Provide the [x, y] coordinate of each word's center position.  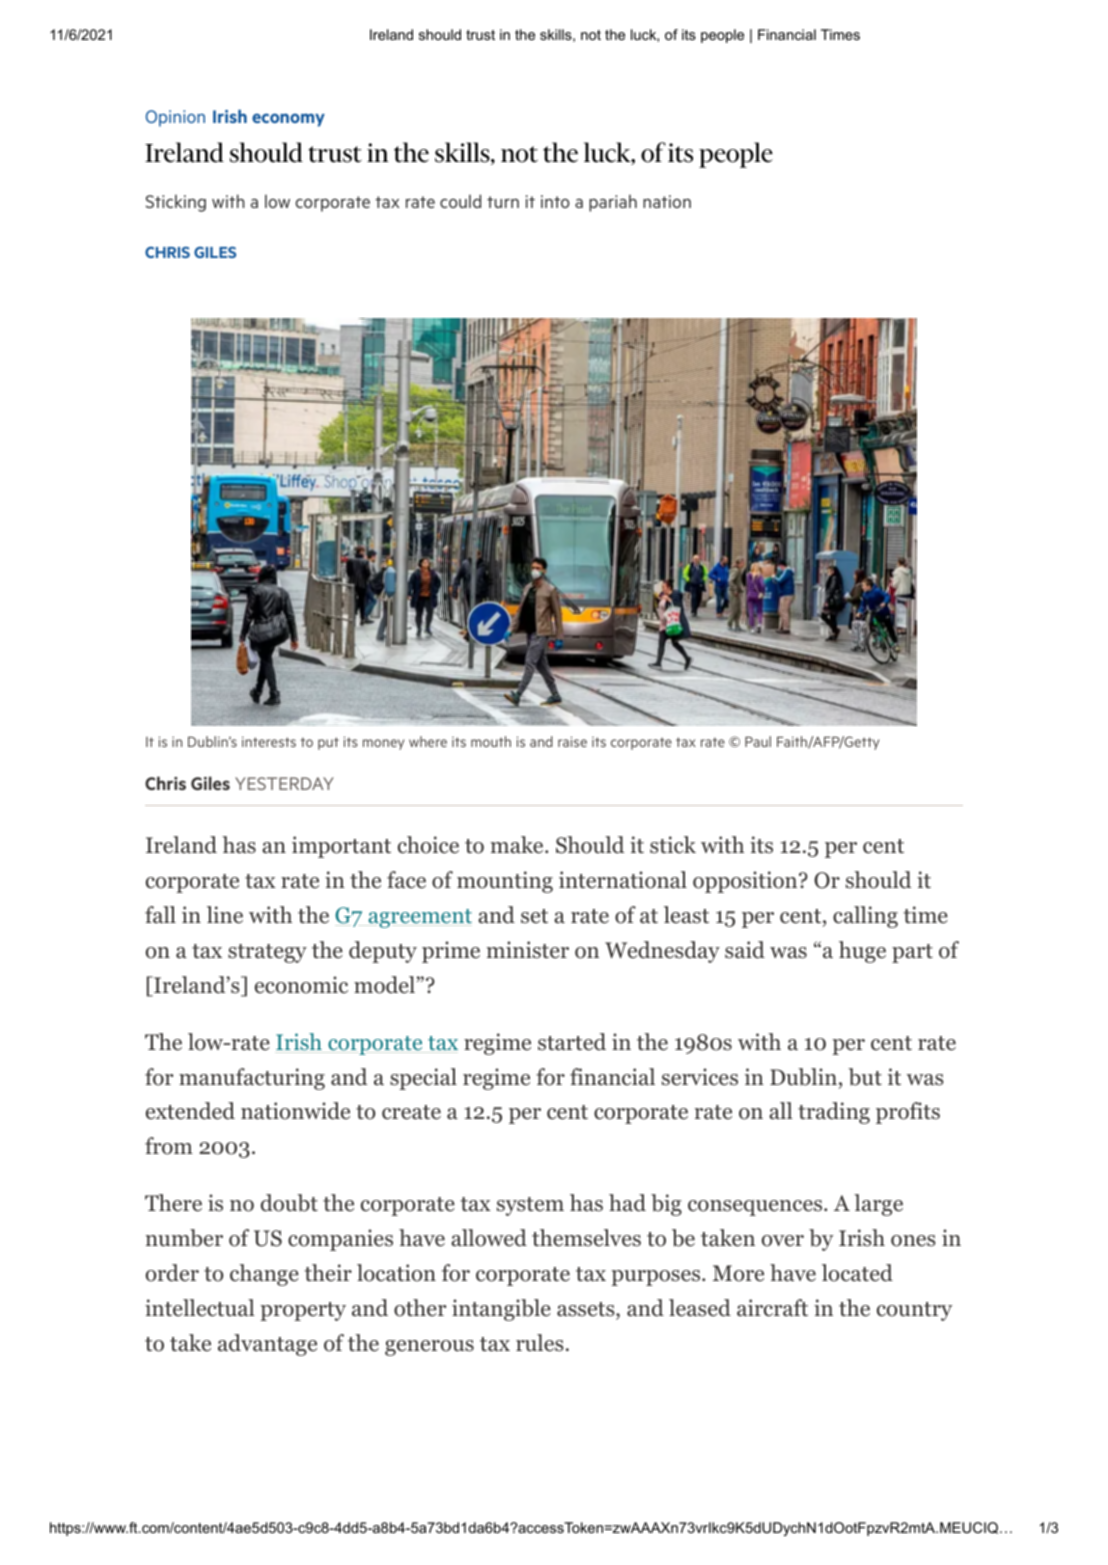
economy [288, 120]
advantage [267, 1345]
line [225, 915]
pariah [613, 203]
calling [865, 917]
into [555, 201]
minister [527, 950]
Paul [758, 741]
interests [269, 741]
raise [572, 741]
